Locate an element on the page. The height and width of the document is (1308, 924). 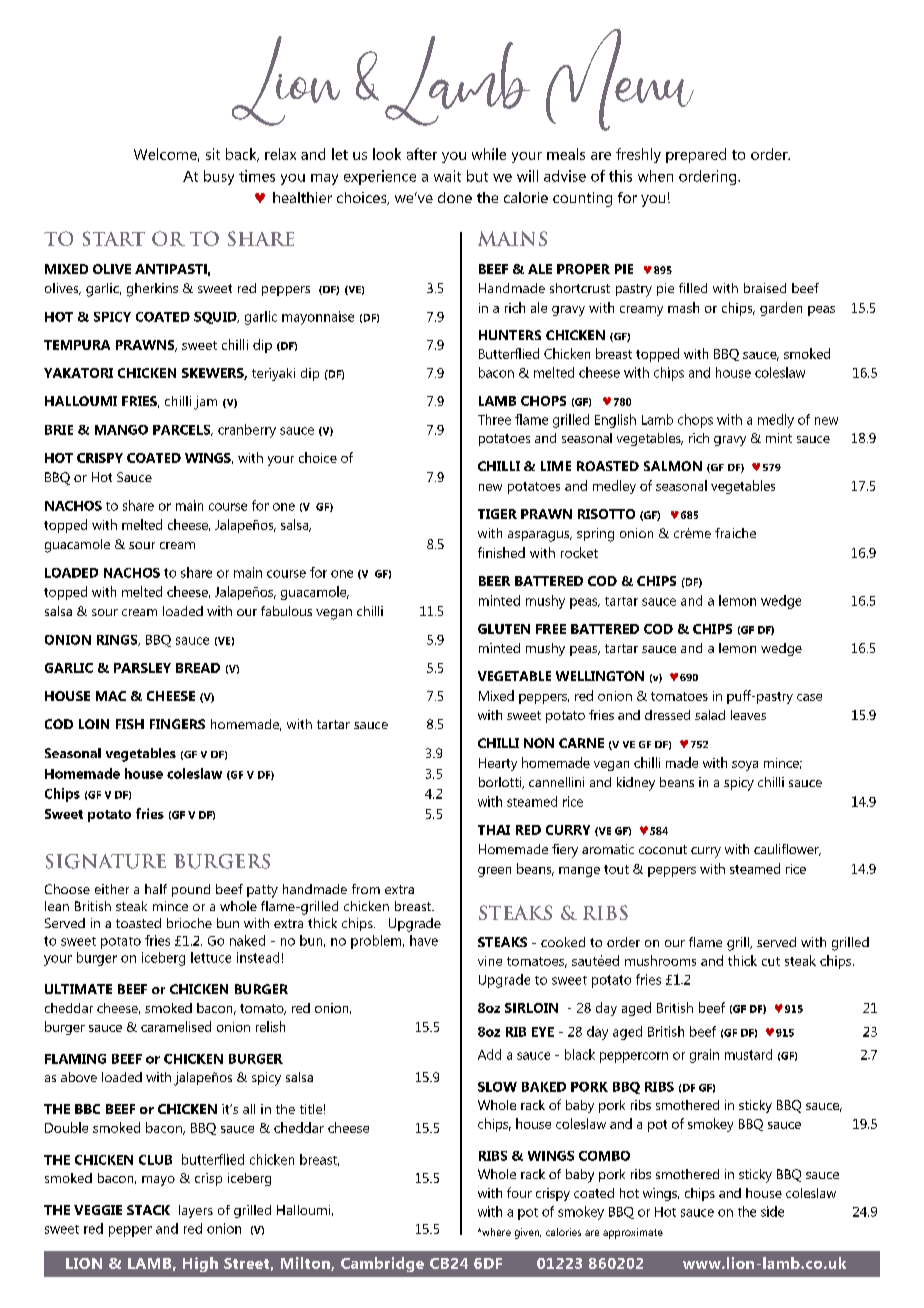
salad is located at coordinates (710, 715).
